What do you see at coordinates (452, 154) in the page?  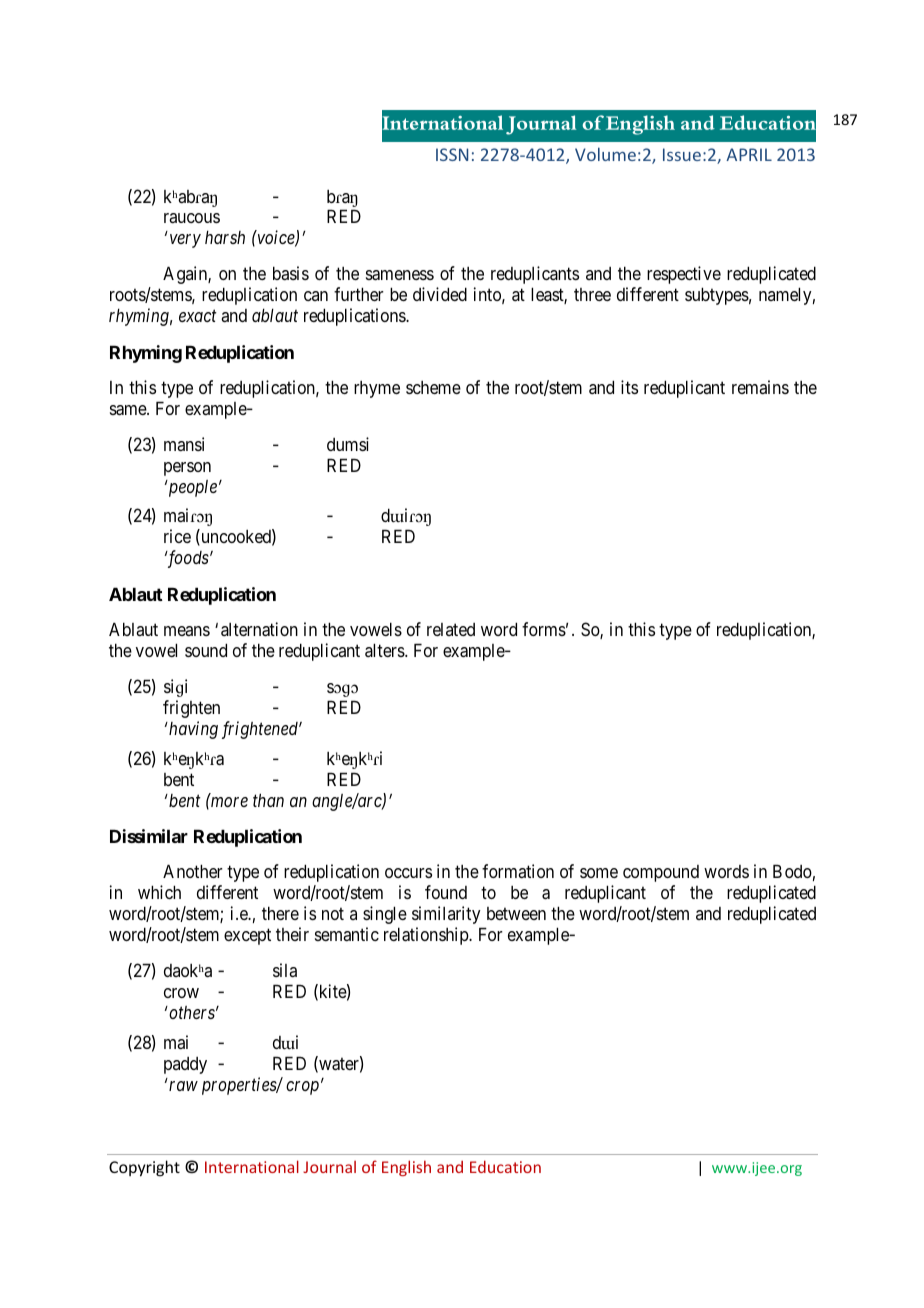 I see `ISSN` at bounding box center [452, 154].
